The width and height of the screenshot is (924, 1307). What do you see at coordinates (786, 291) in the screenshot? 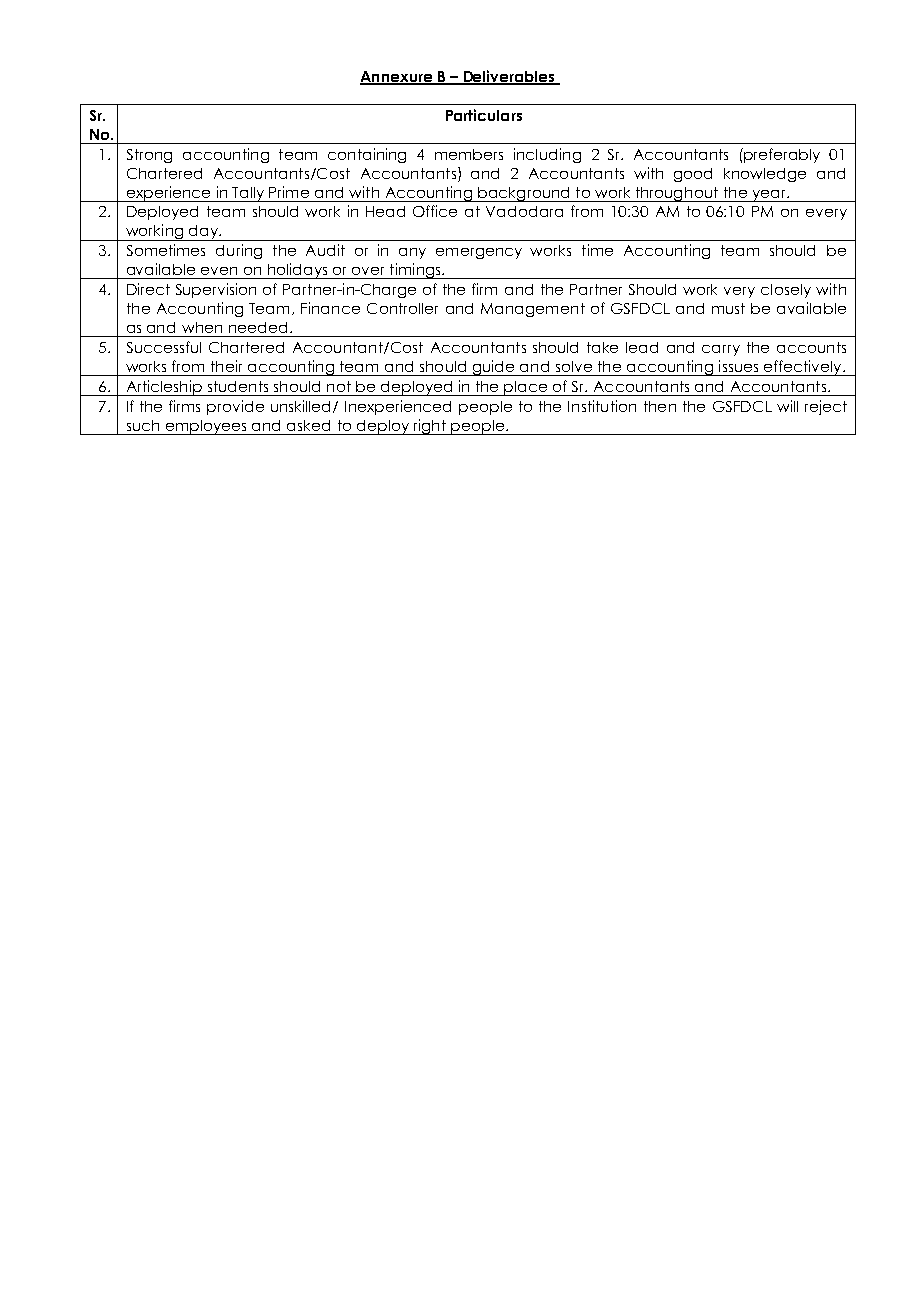
I see `closely` at bounding box center [786, 291].
